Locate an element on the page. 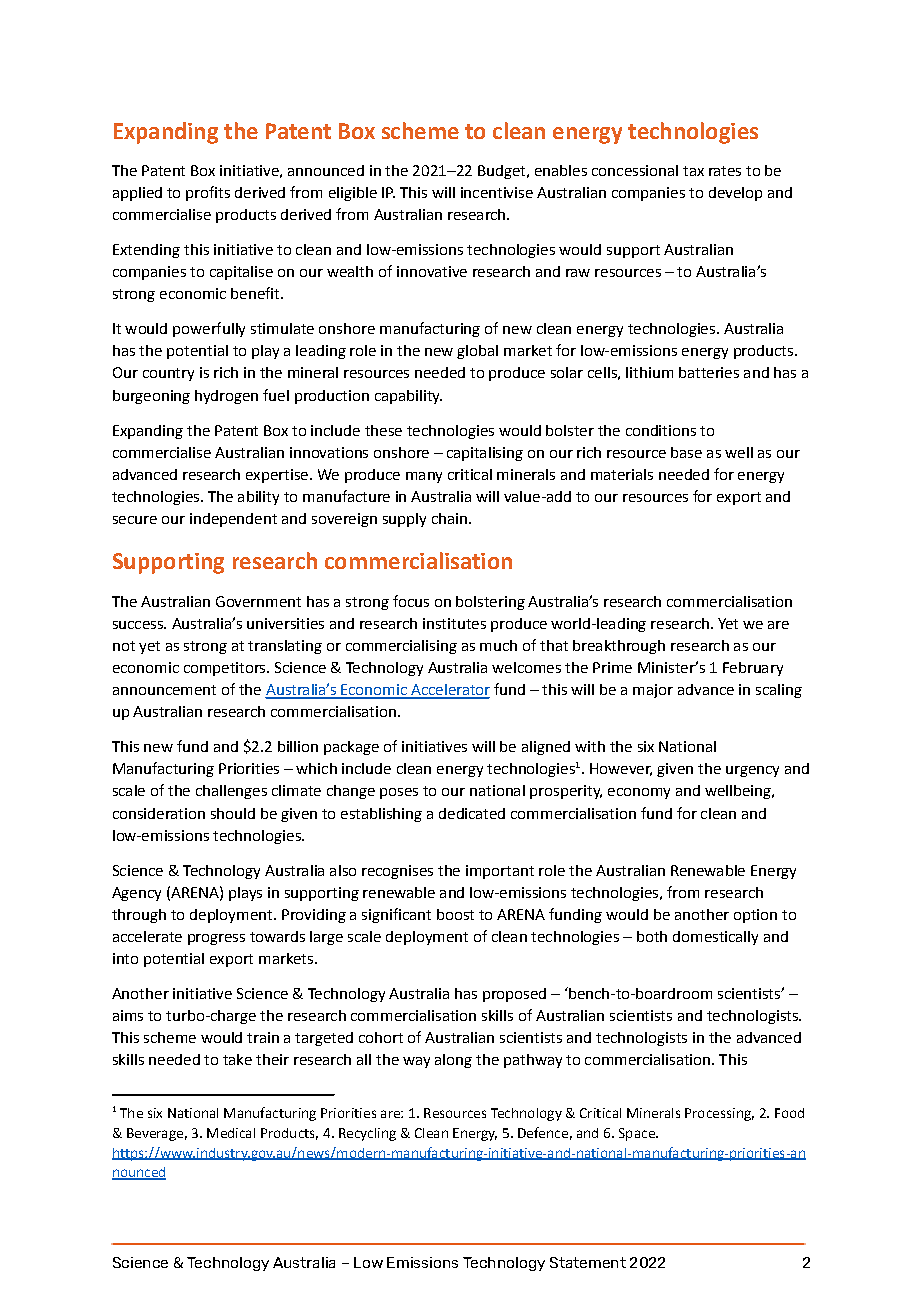 The image size is (924, 1307). Medical is located at coordinates (231, 1133).
